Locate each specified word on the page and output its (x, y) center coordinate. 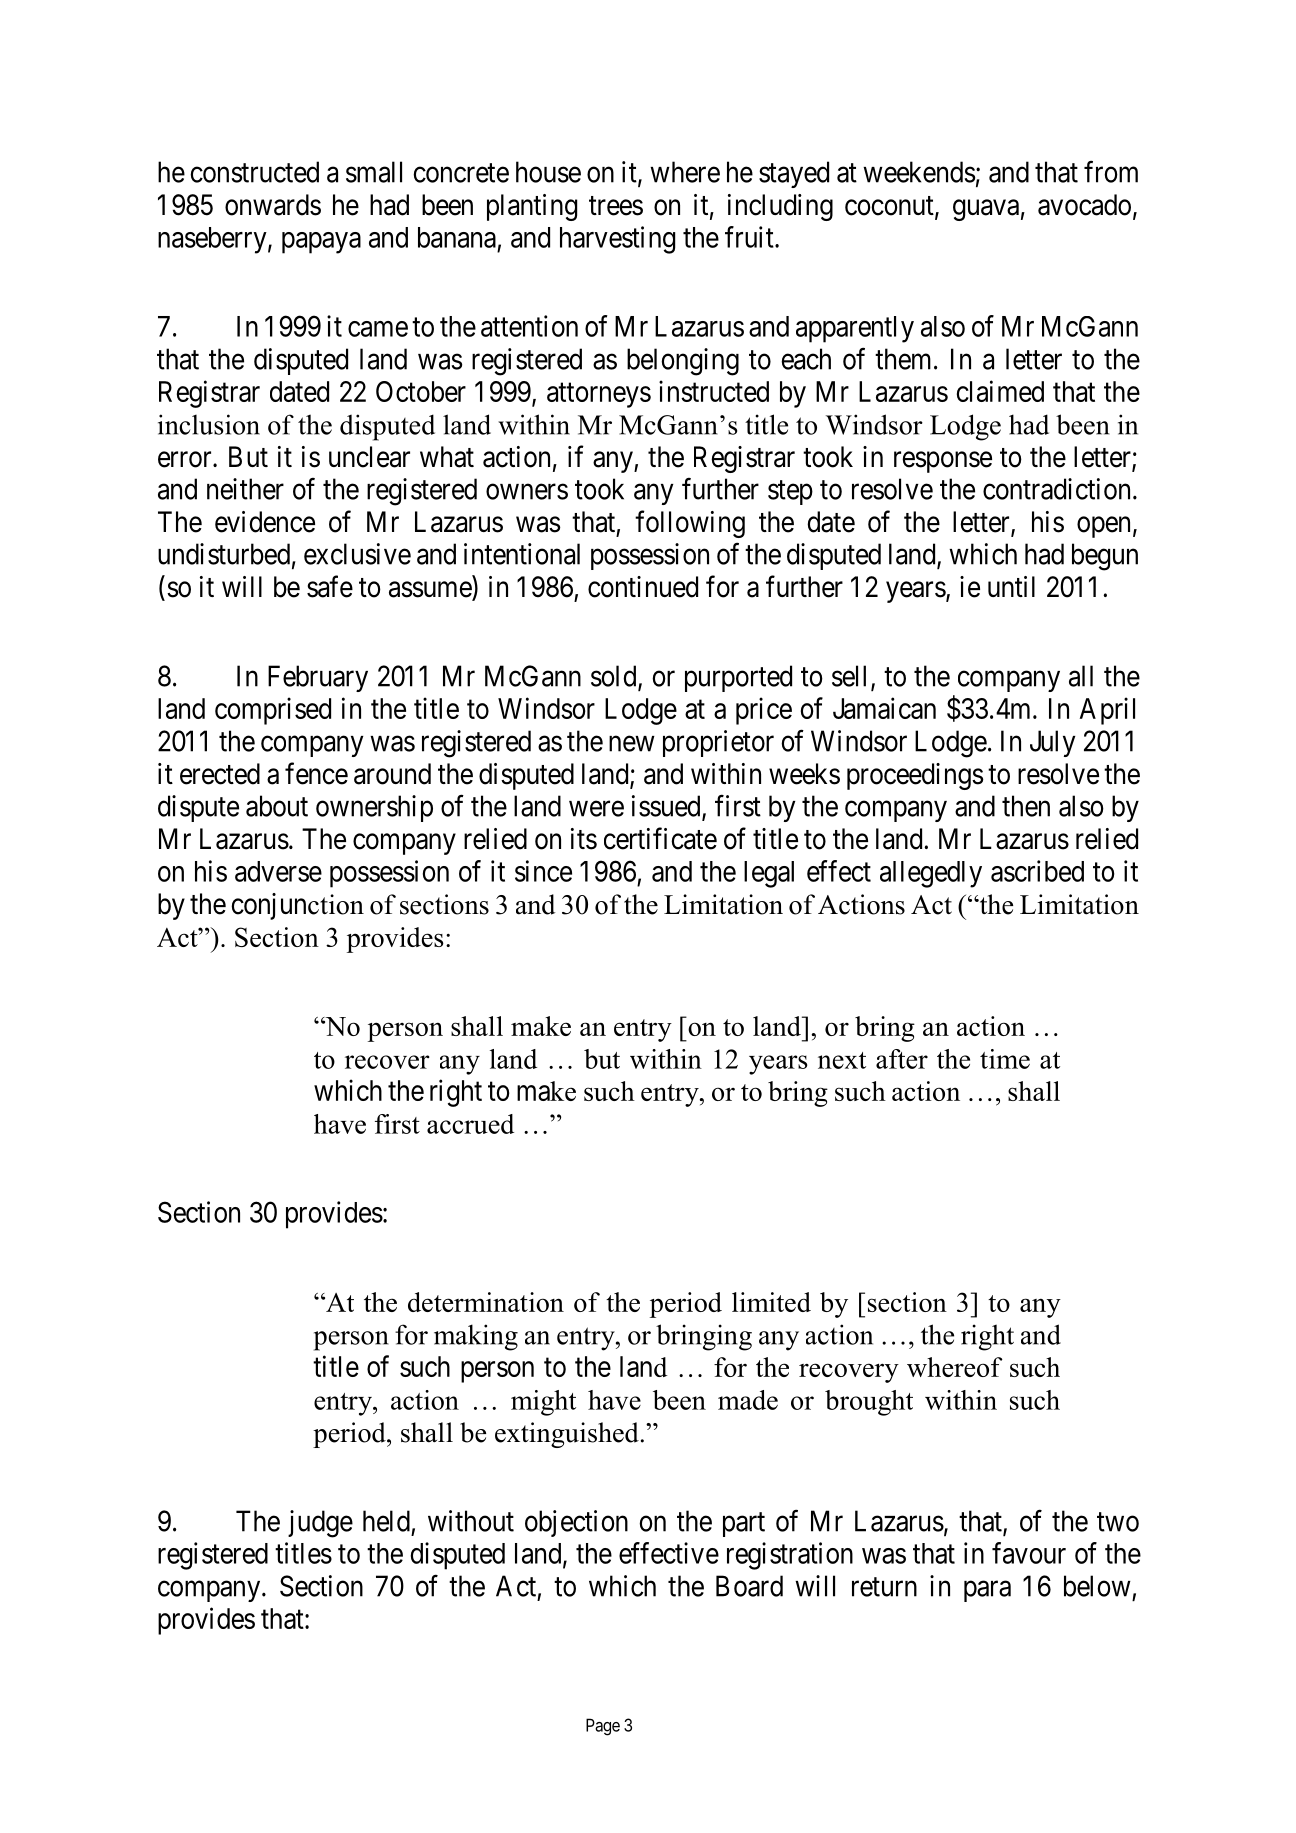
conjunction (297, 906)
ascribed (1037, 871)
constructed (254, 172)
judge (320, 1524)
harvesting (617, 240)
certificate (660, 838)
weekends (919, 172)
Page (603, 1727)
